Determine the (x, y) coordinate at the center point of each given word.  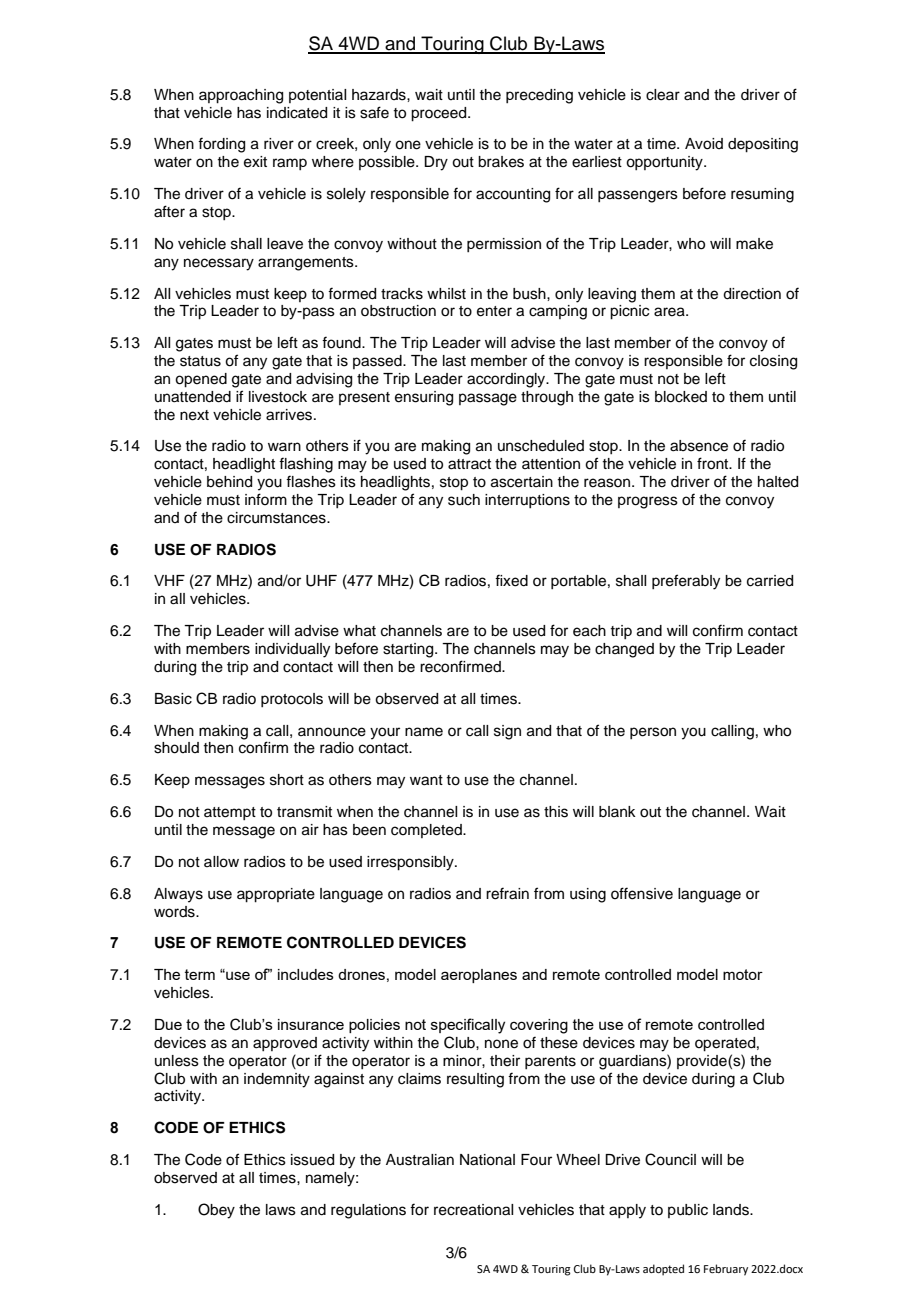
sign (507, 732)
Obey (216, 1211)
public (688, 1211)
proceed (440, 114)
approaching (241, 96)
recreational (473, 1210)
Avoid (704, 144)
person (653, 733)
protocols (292, 700)
